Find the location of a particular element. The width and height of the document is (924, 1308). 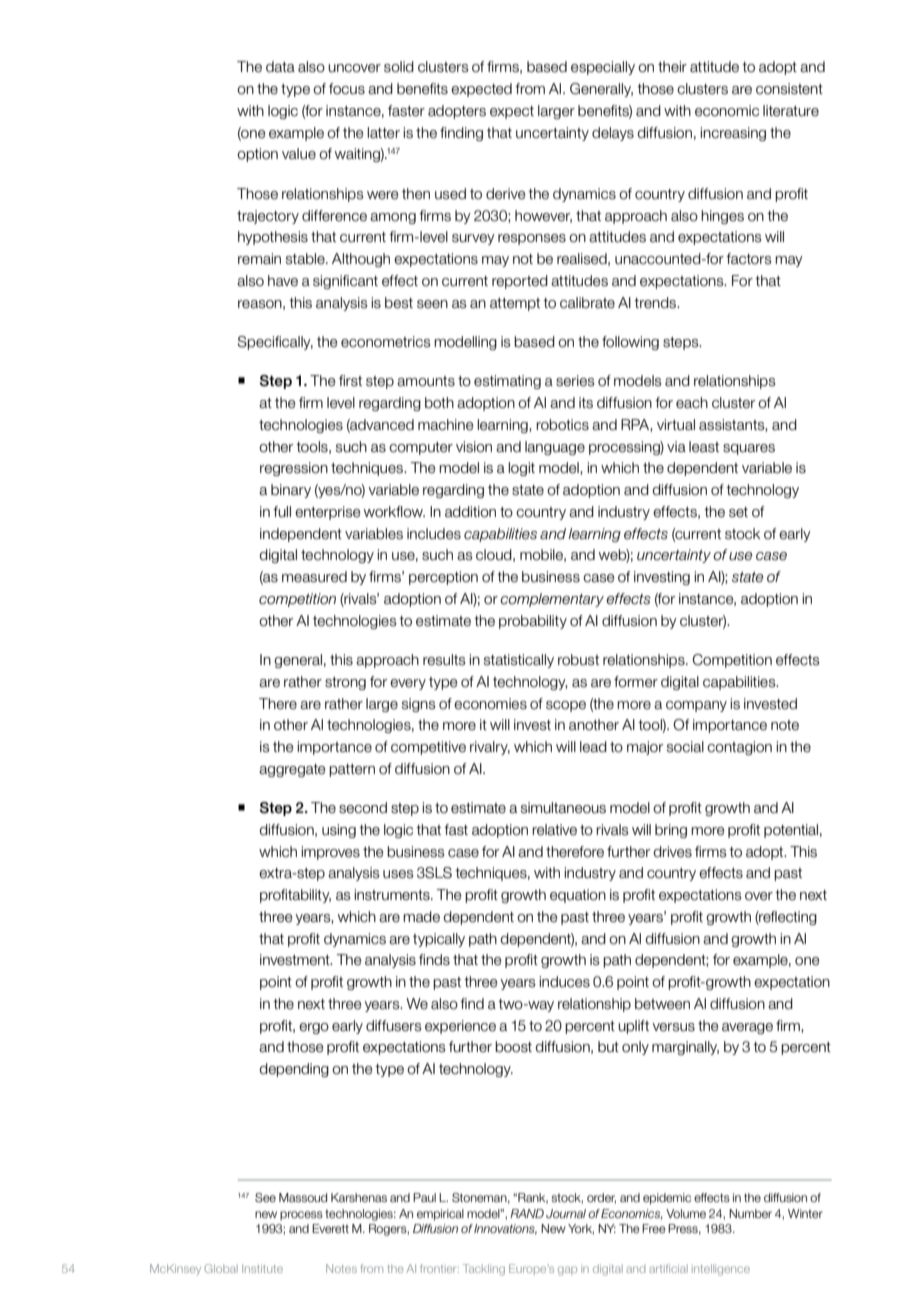

data is located at coordinates (280, 67).
